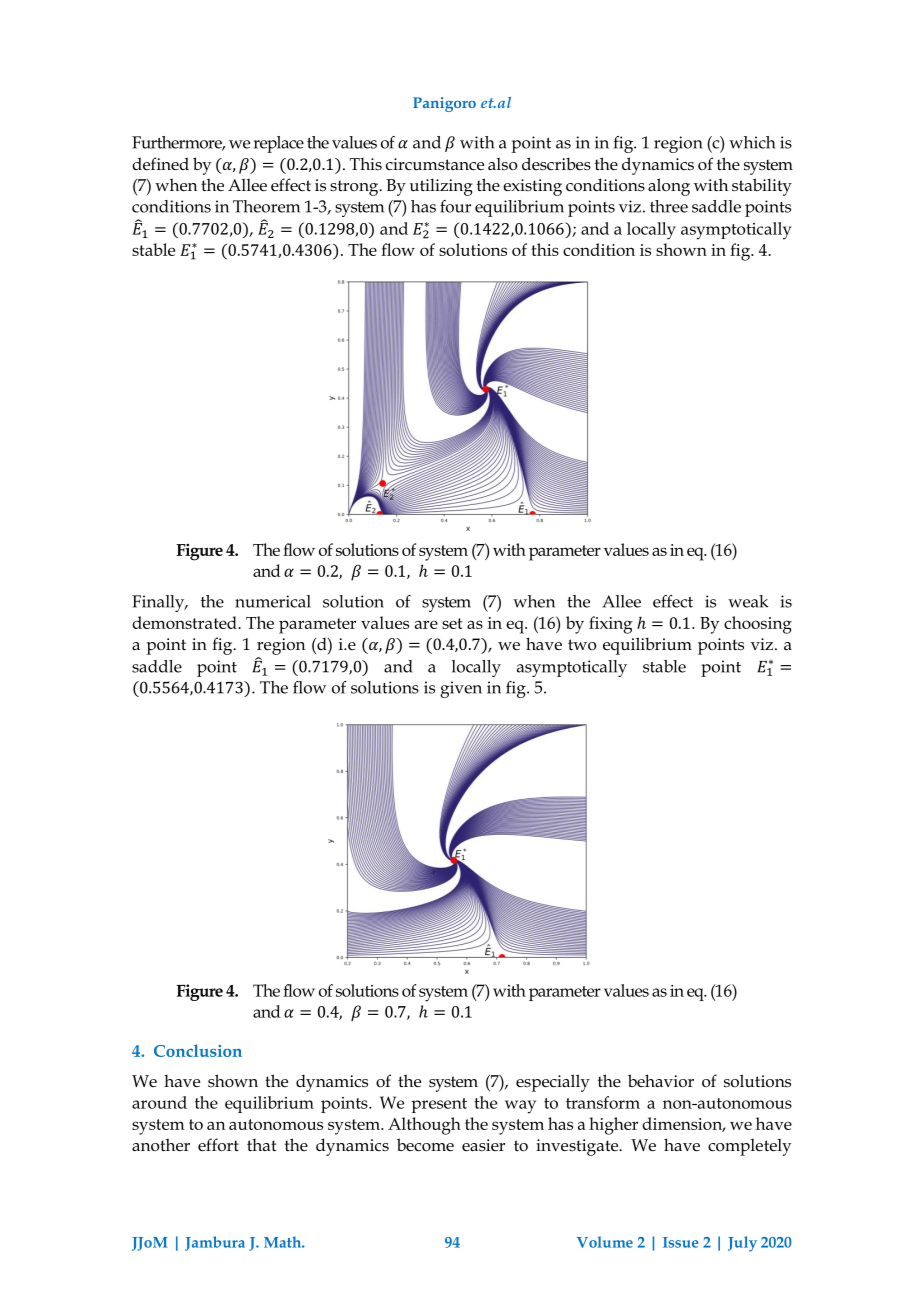  I want to click on given, so click(461, 689).
